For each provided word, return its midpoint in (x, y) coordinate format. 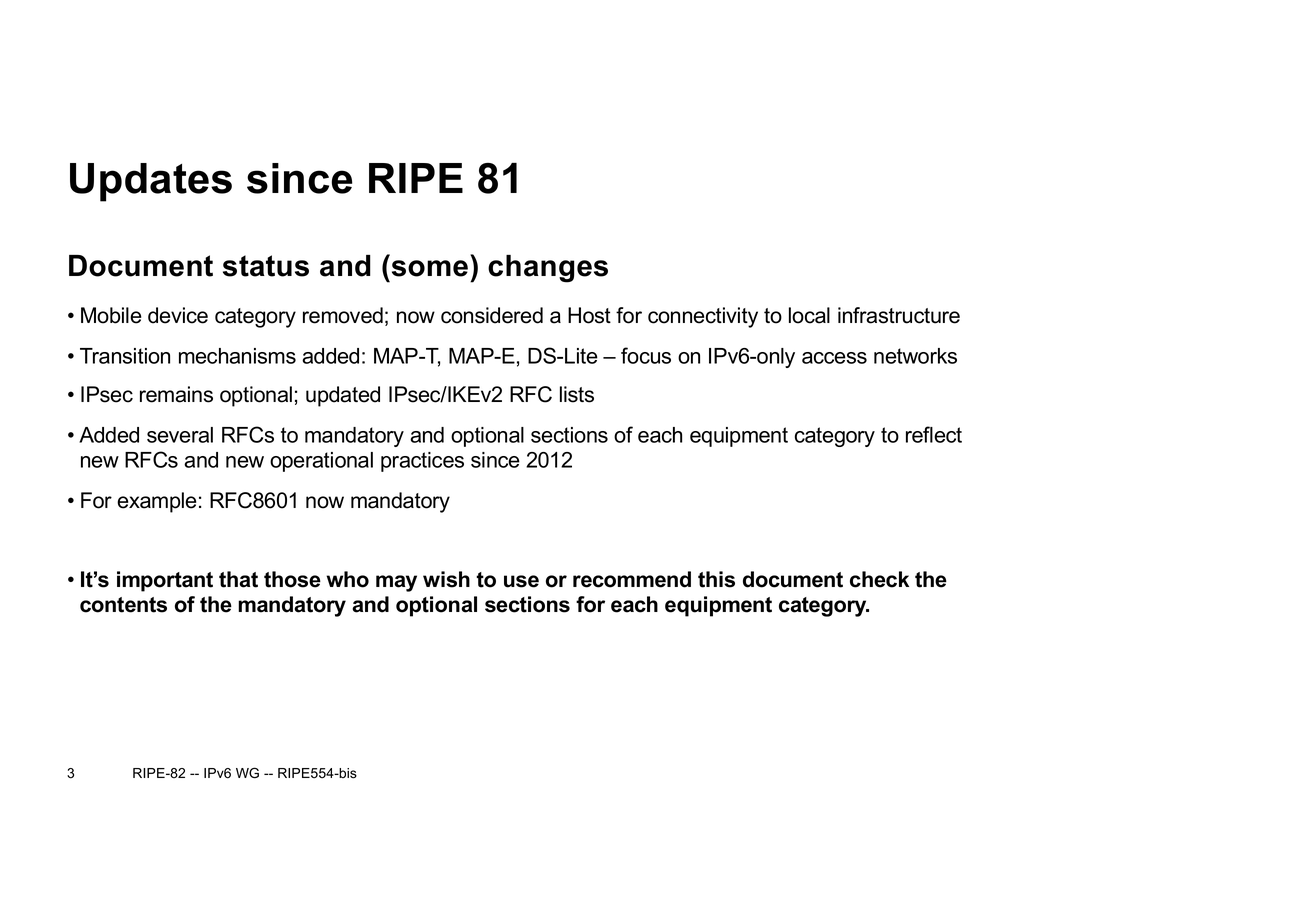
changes (548, 269)
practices (422, 462)
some (430, 268)
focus (646, 355)
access (834, 358)
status (266, 266)
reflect (934, 434)
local (809, 315)
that (238, 579)
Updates (151, 182)
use (521, 581)
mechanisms (237, 356)
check (879, 579)
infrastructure (899, 315)
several (180, 435)
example (156, 502)
